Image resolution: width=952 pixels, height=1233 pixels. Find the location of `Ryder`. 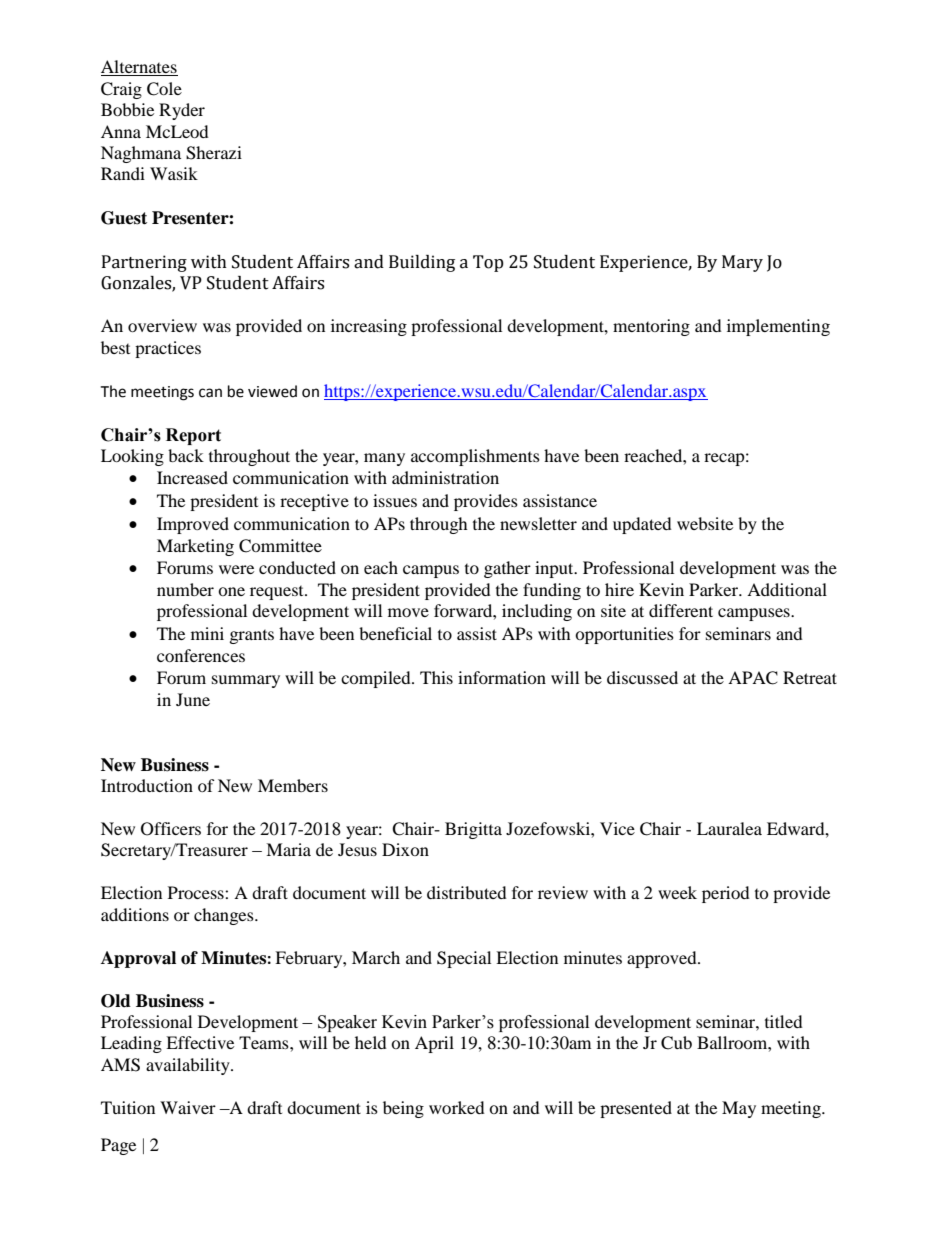

Ryder is located at coordinates (182, 111).
